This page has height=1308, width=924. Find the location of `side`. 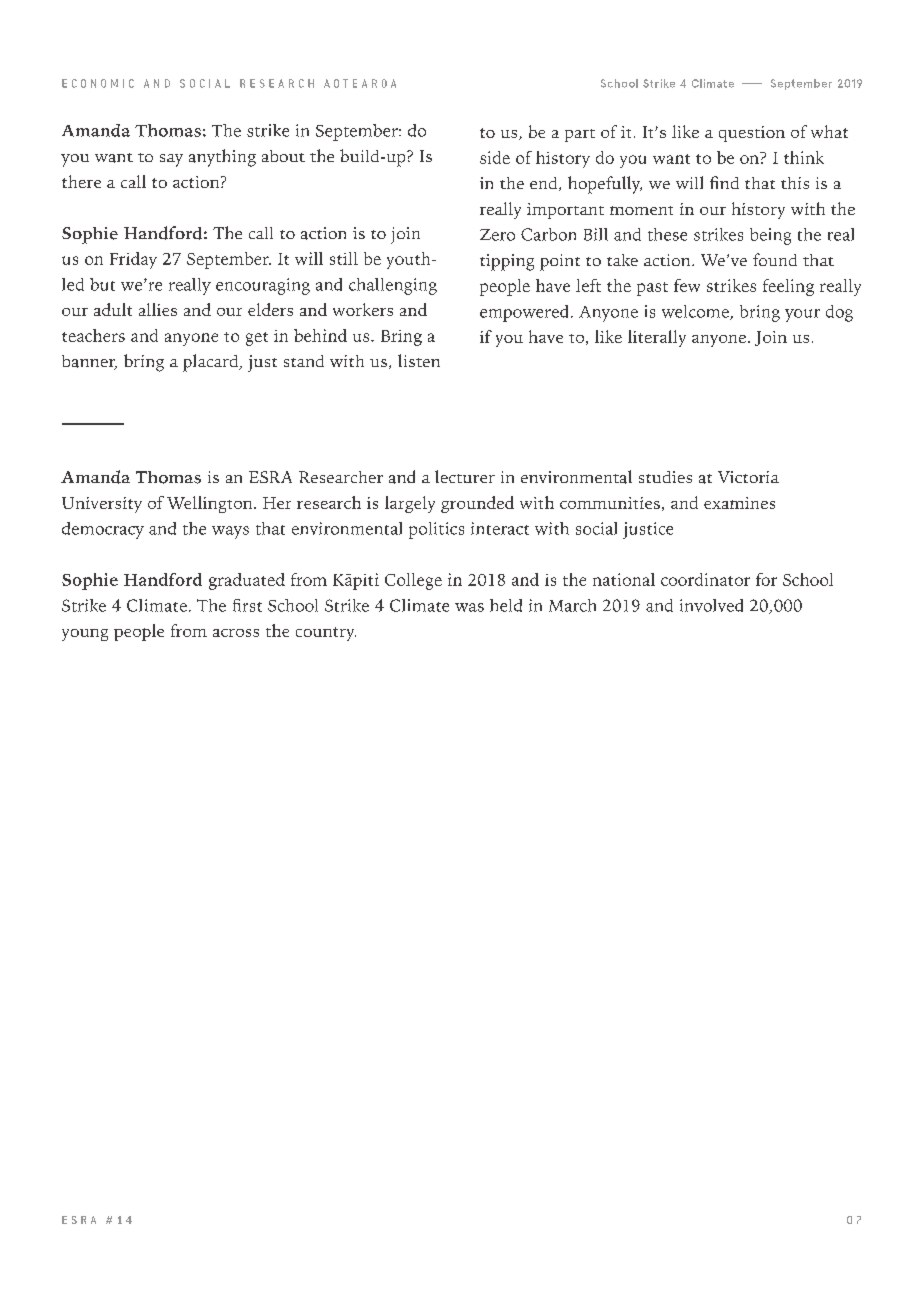

side is located at coordinates (495, 157).
